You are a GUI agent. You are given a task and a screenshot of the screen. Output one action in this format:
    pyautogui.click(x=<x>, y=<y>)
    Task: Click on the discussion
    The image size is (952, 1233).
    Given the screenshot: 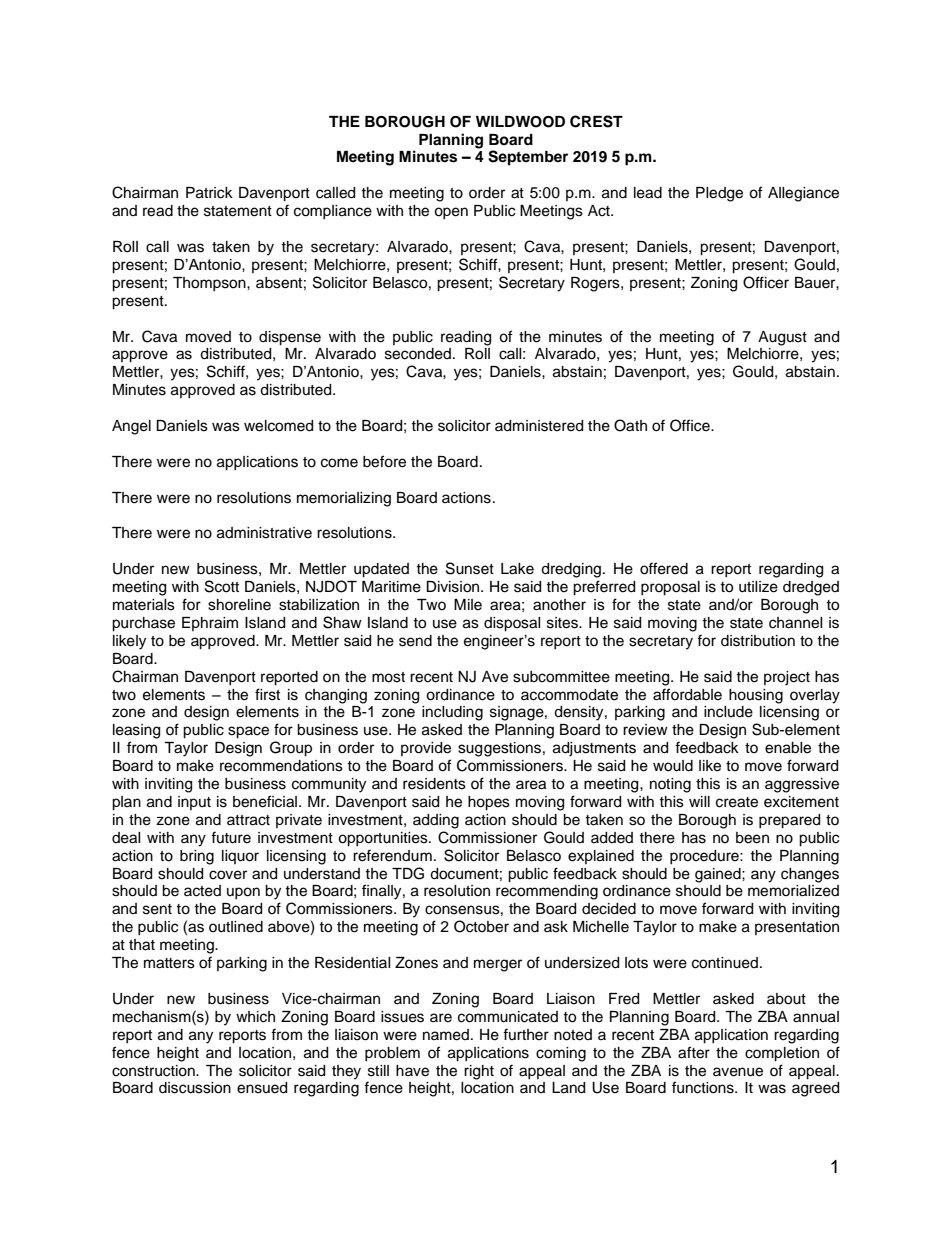 What is the action you would take?
    pyautogui.click(x=195, y=1088)
